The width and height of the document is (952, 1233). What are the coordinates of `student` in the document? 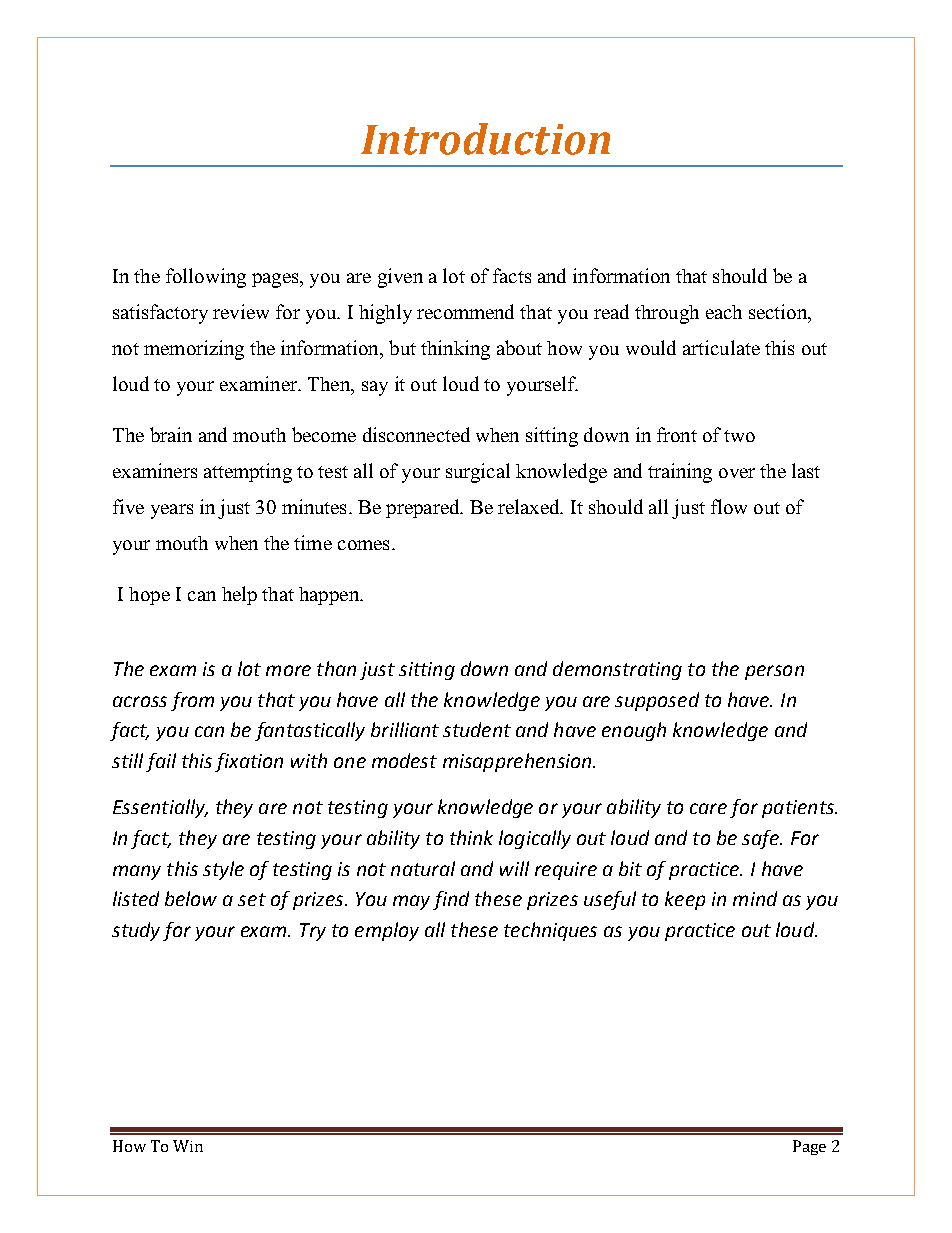 It's located at (477, 729).
